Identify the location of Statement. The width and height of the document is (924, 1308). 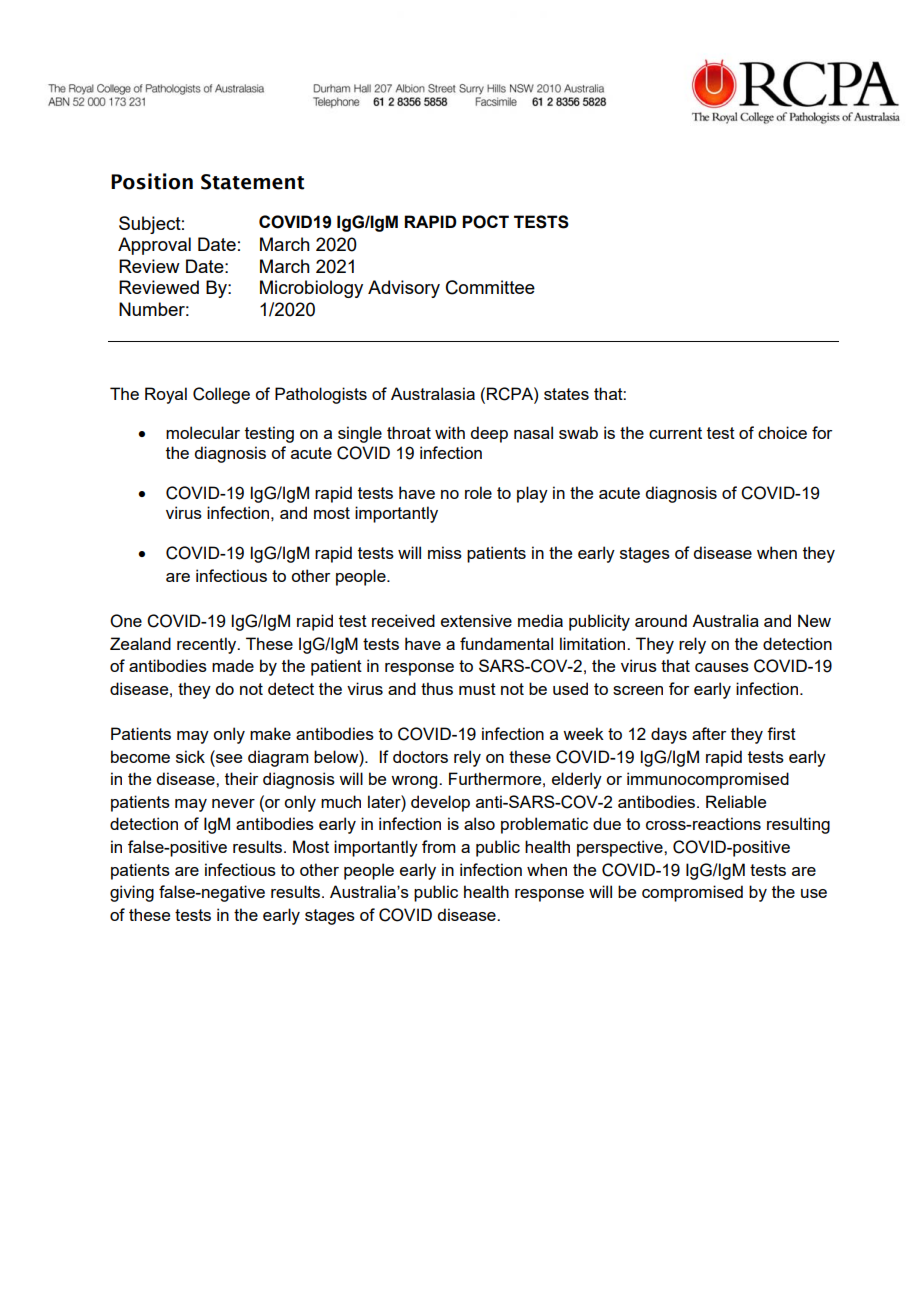
(252, 182).
